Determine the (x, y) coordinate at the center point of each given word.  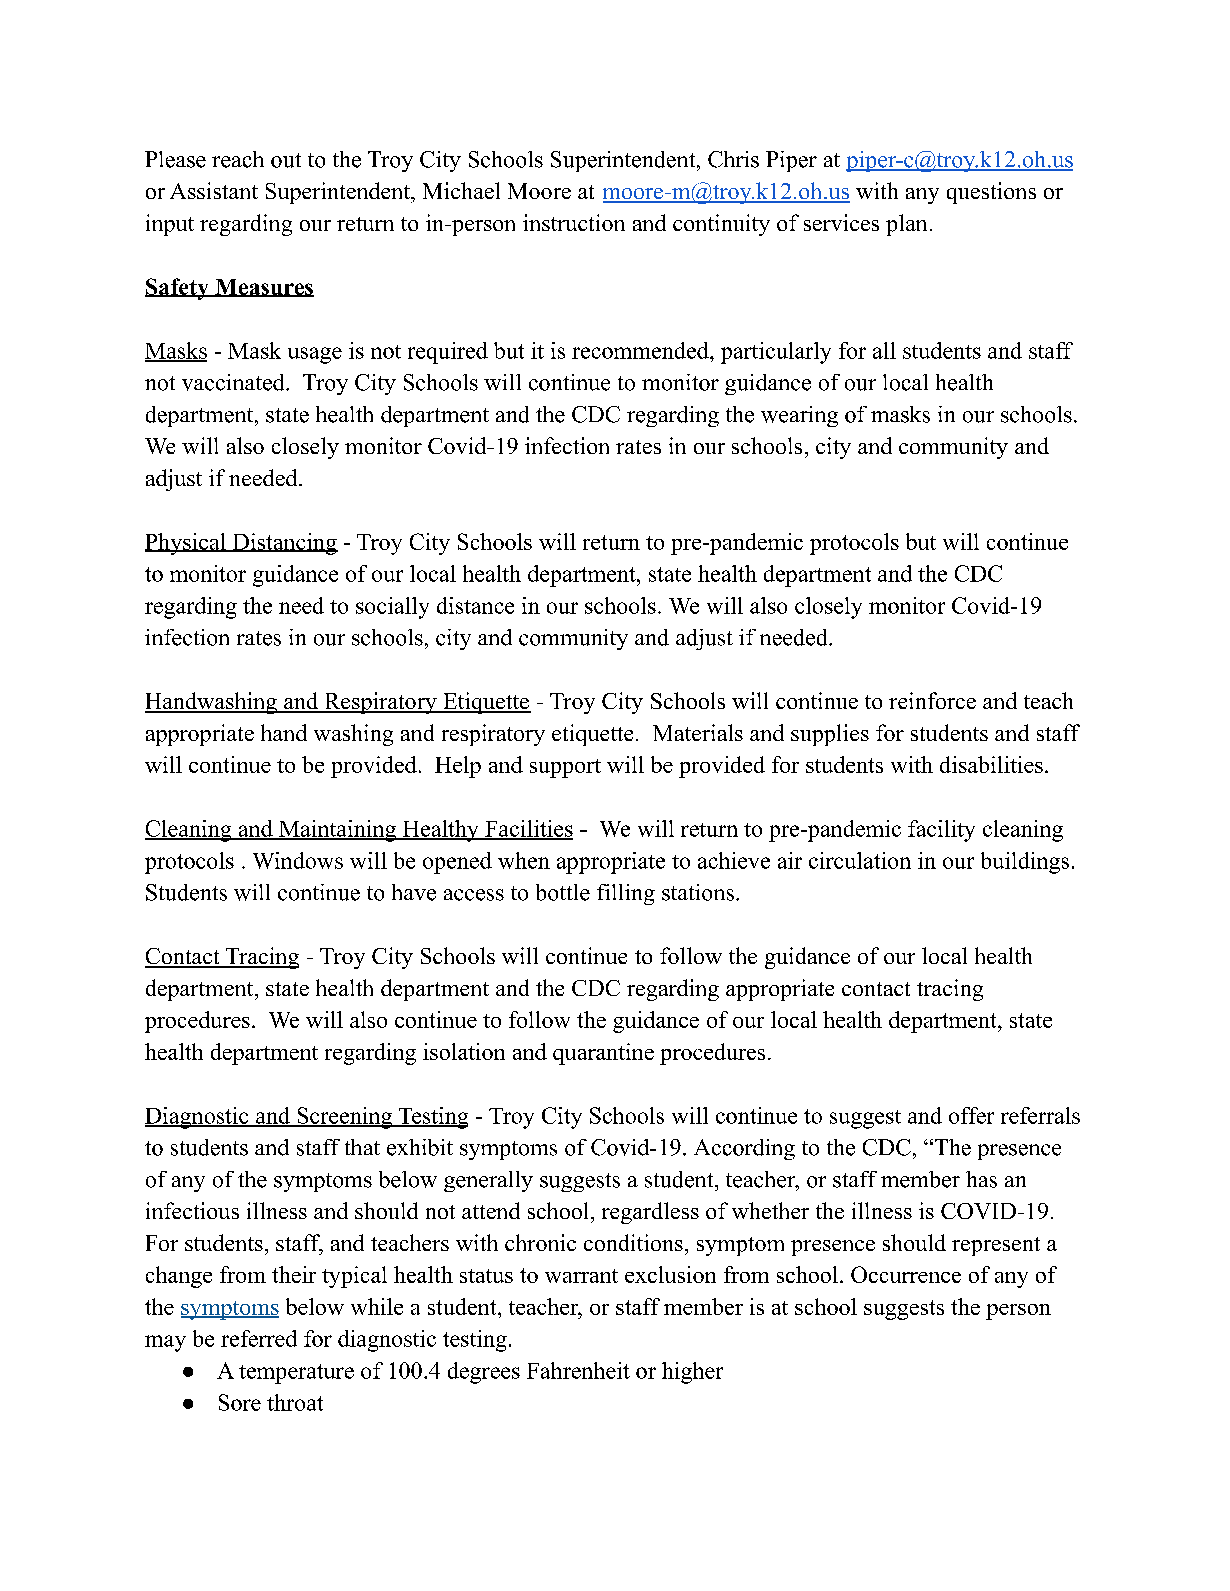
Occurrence (906, 1274)
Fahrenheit (578, 1370)
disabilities (991, 764)
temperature (296, 1374)
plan (906, 225)
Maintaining (337, 831)
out (286, 160)
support (565, 768)
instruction (574, 222)
